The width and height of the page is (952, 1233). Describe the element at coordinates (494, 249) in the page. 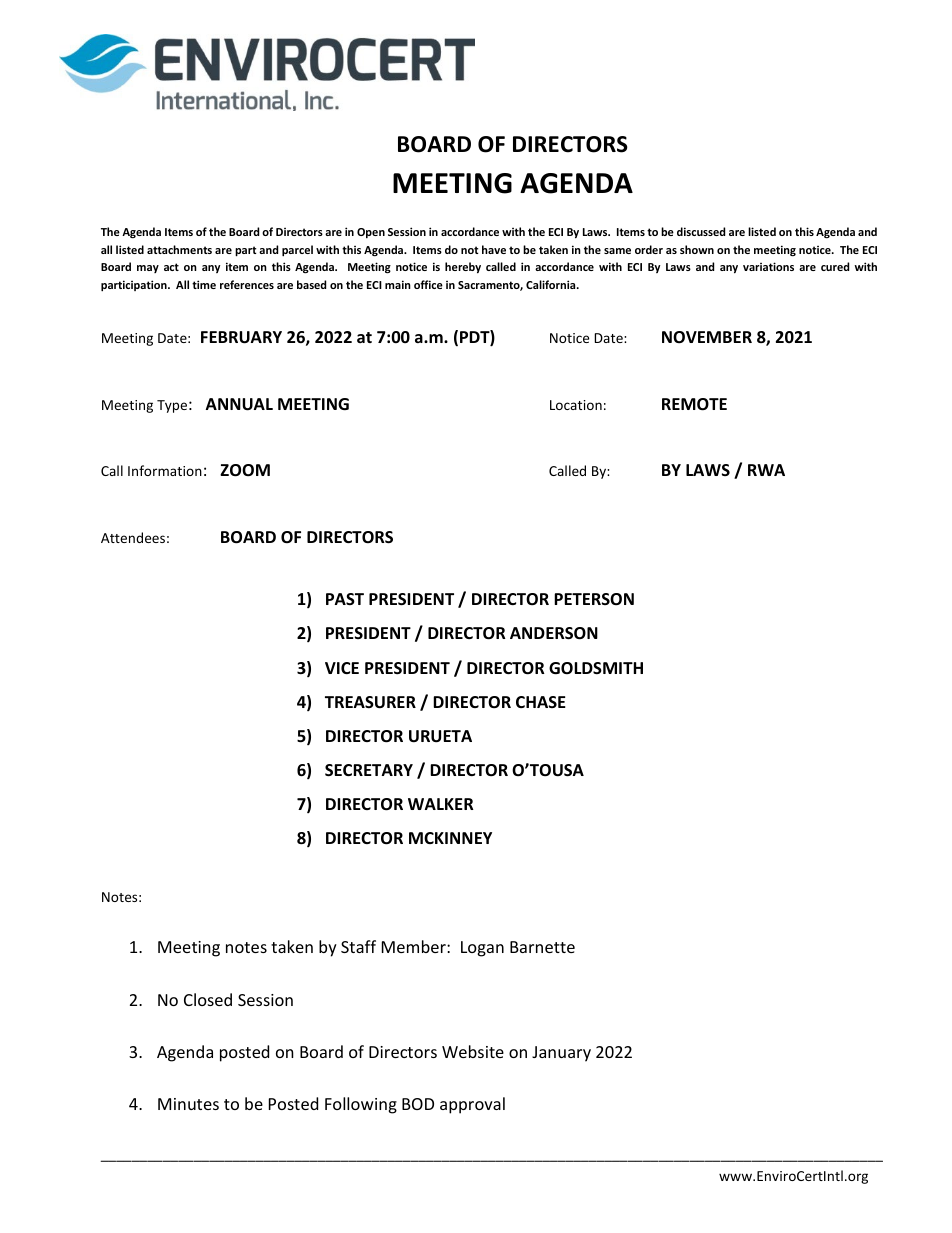

I see `have` at that location.
